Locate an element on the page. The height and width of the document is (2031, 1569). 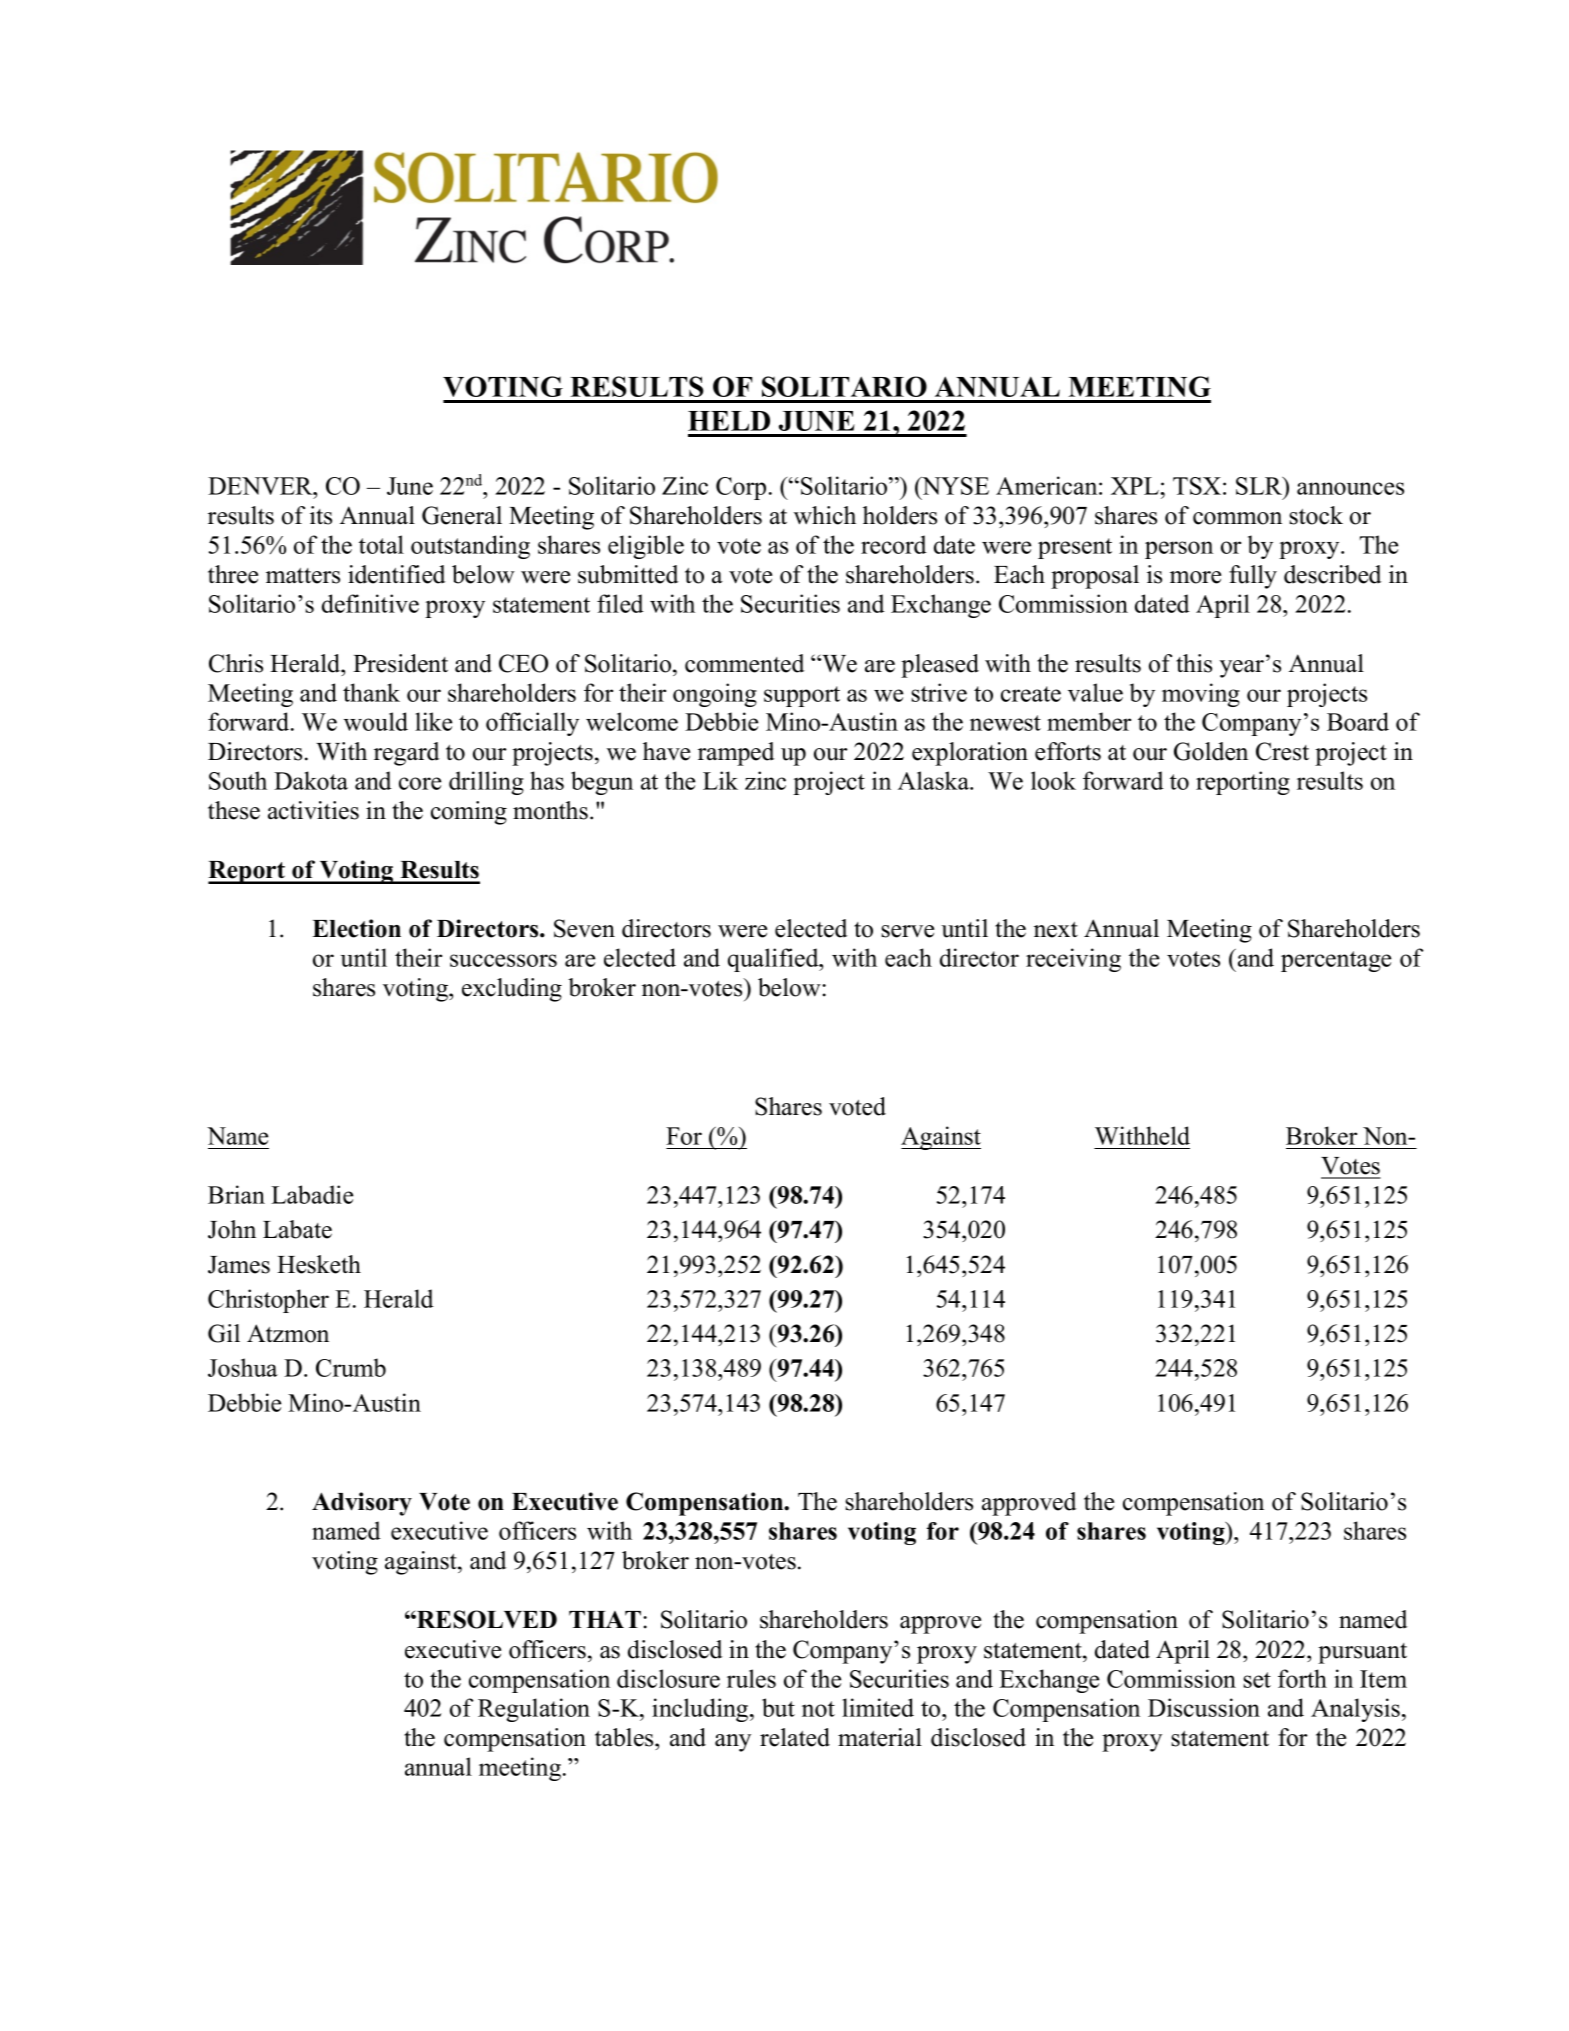
set is located at coordinates (1257, 1680).
